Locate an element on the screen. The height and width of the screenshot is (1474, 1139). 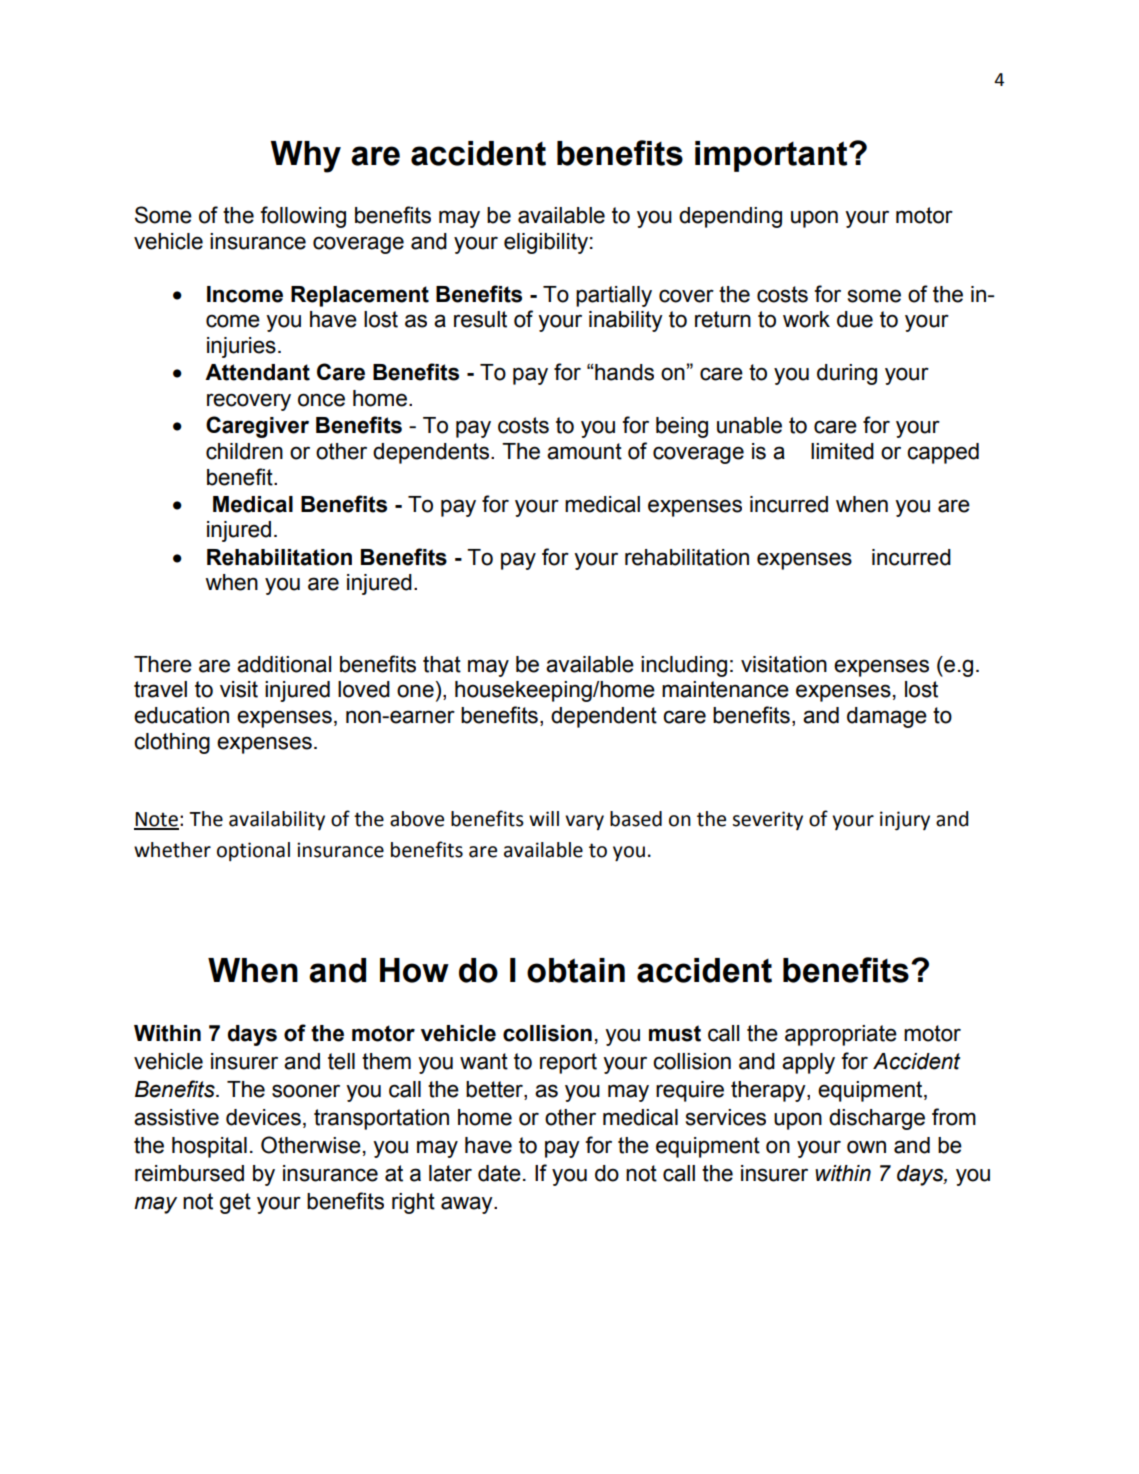
children is located at coordinates (244, 451).
